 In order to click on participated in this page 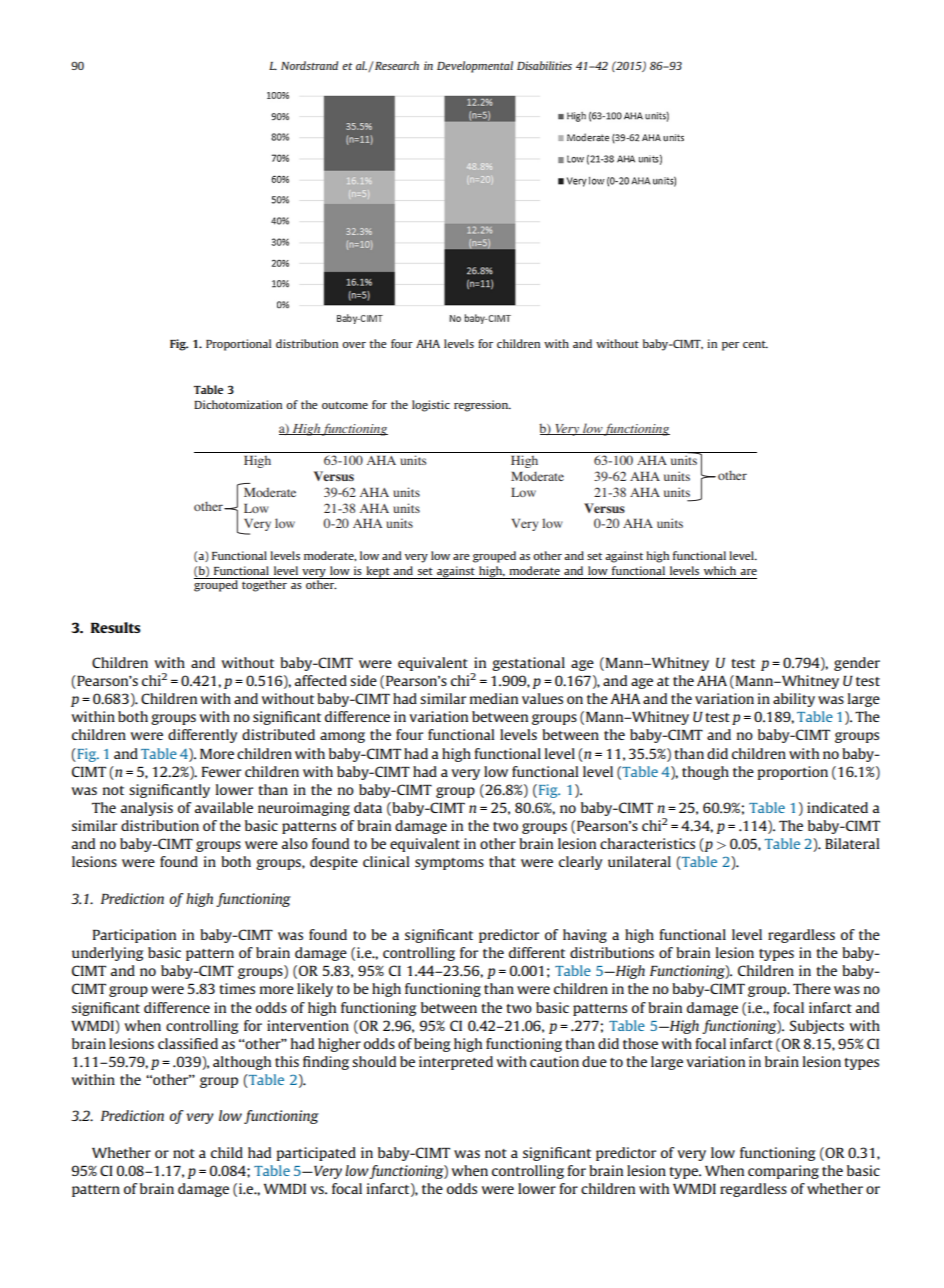, I will do `click(316, 1154)`.
